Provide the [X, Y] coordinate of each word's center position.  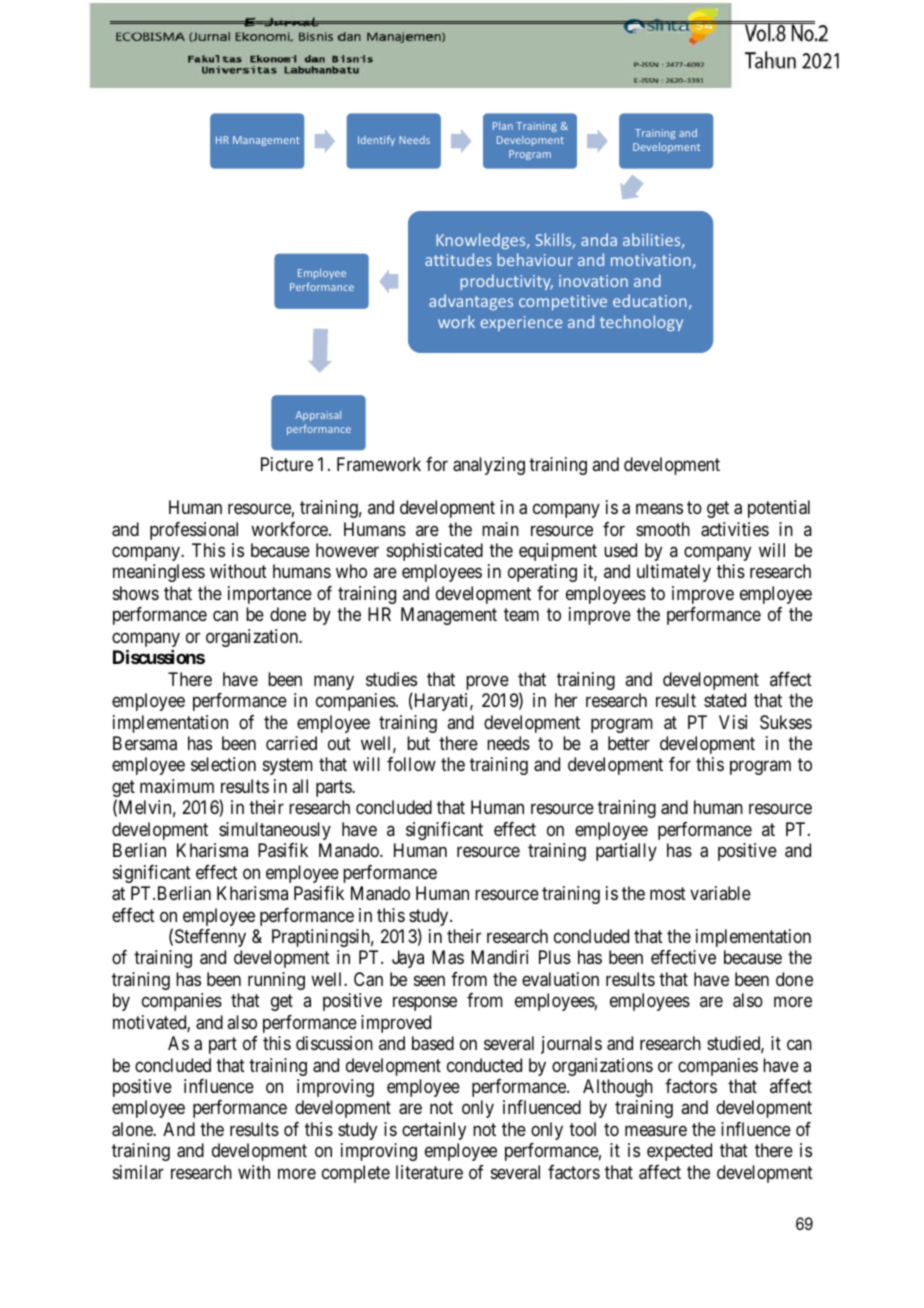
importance [270, 595]
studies [391, 679]
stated [725, 700]
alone [133, 1129]
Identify [376, 140]
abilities [653, 240]
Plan [503, 126]
